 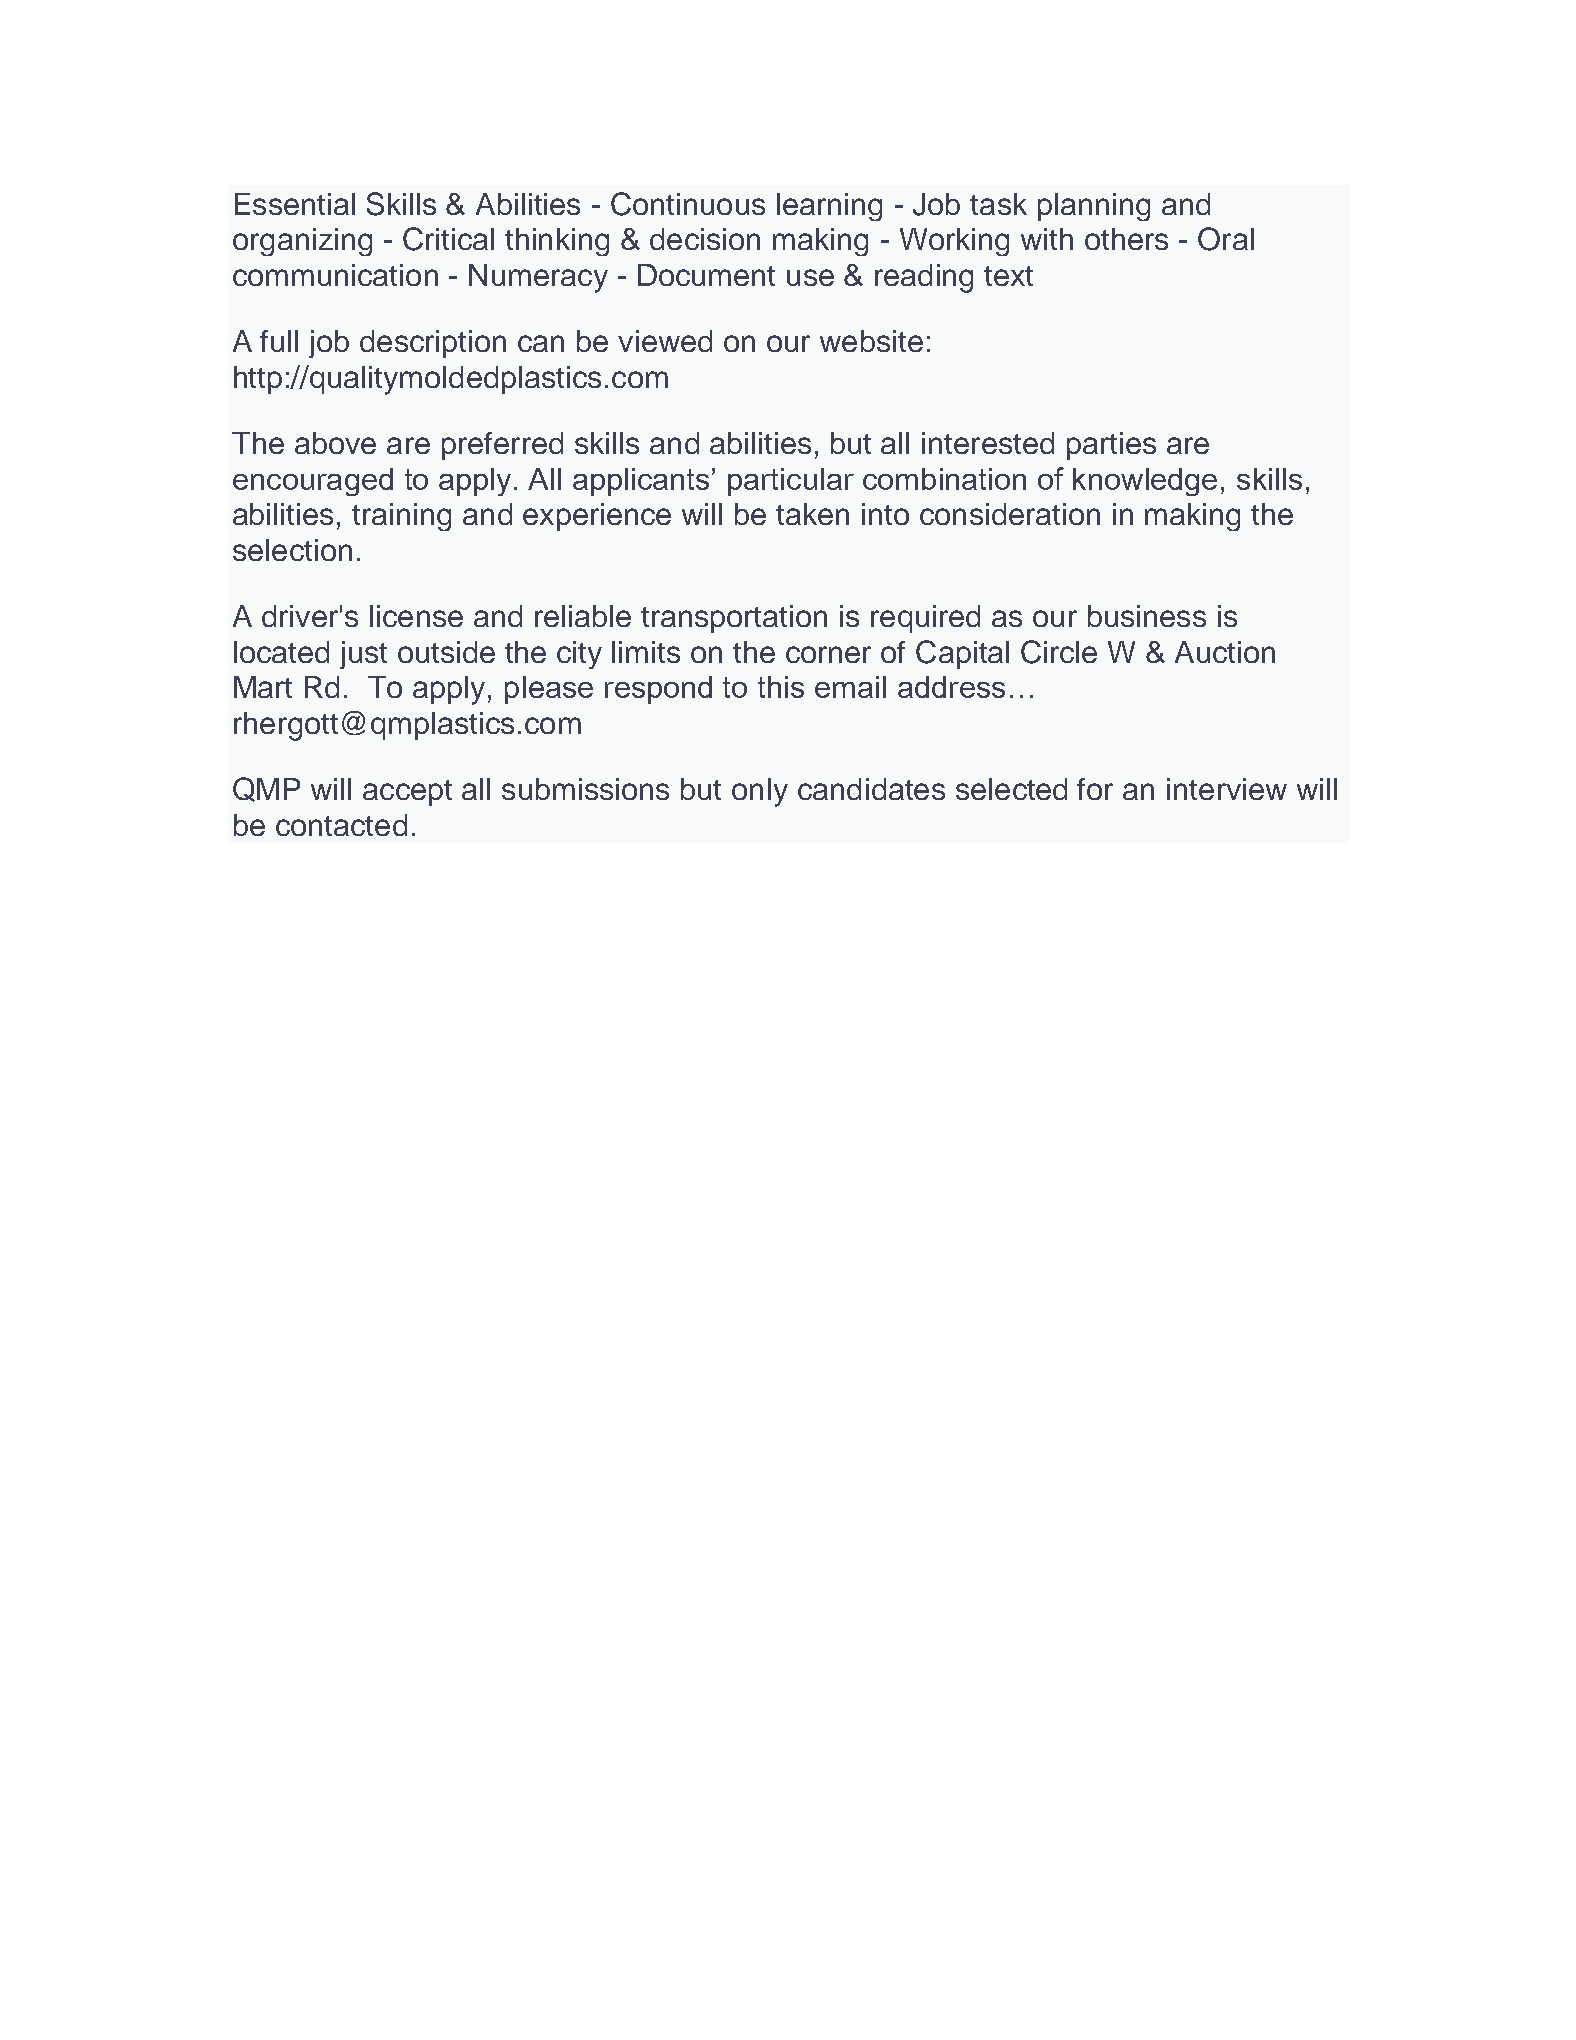 What do you see at coordinates (760, 792) in the document?
I see `only` at bounding box center [760, 792].
